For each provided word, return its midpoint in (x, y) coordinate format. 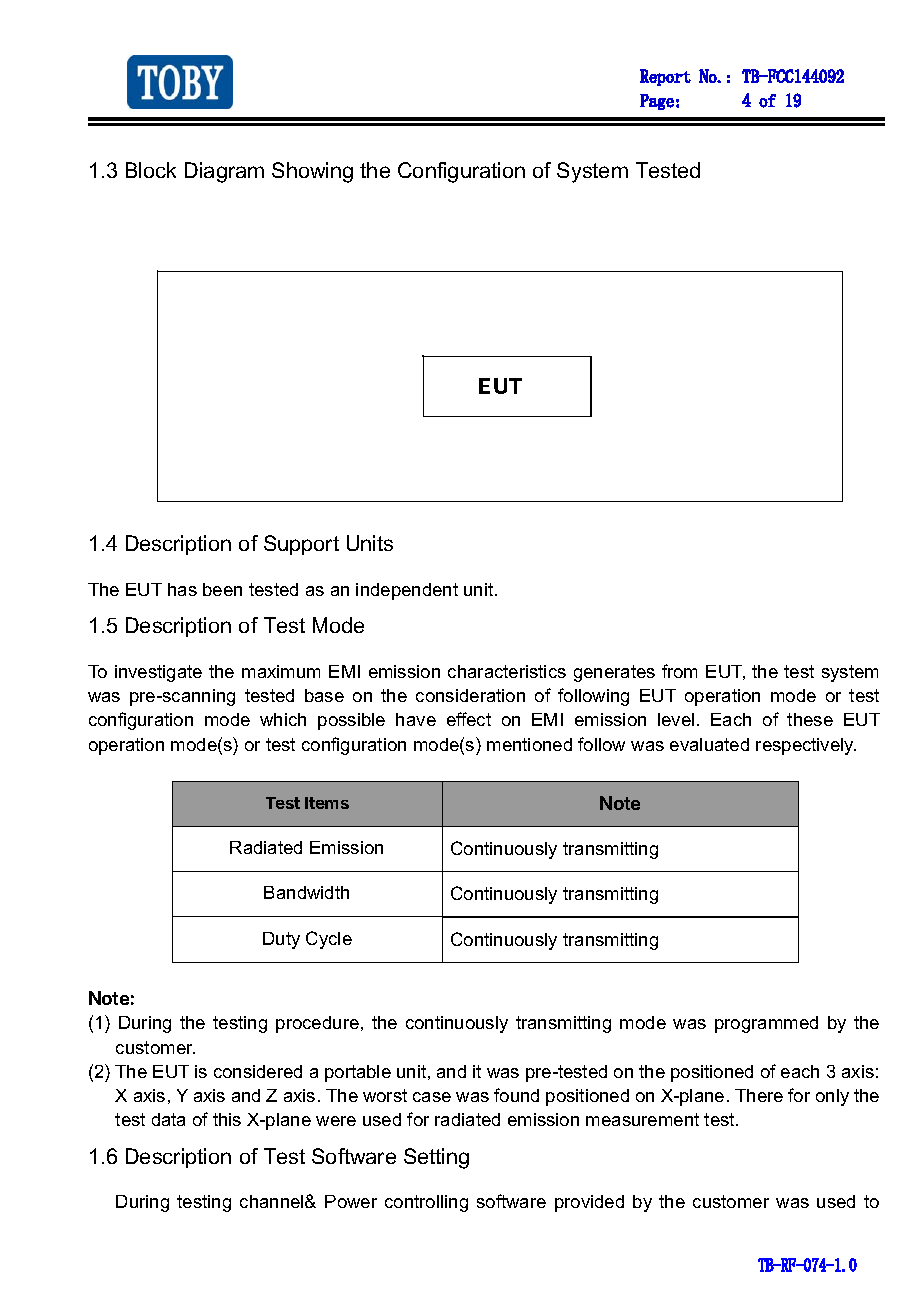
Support (301, 545)
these (810, 719)
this (227, 1119)
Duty (281, 940)
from (679, 671)
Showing (312, 172)
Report (665, 77)
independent (407, 591)
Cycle (329, 940)
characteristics (507, 671)
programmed (766, 1024)
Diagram (224, 172)
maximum (281, 671)
